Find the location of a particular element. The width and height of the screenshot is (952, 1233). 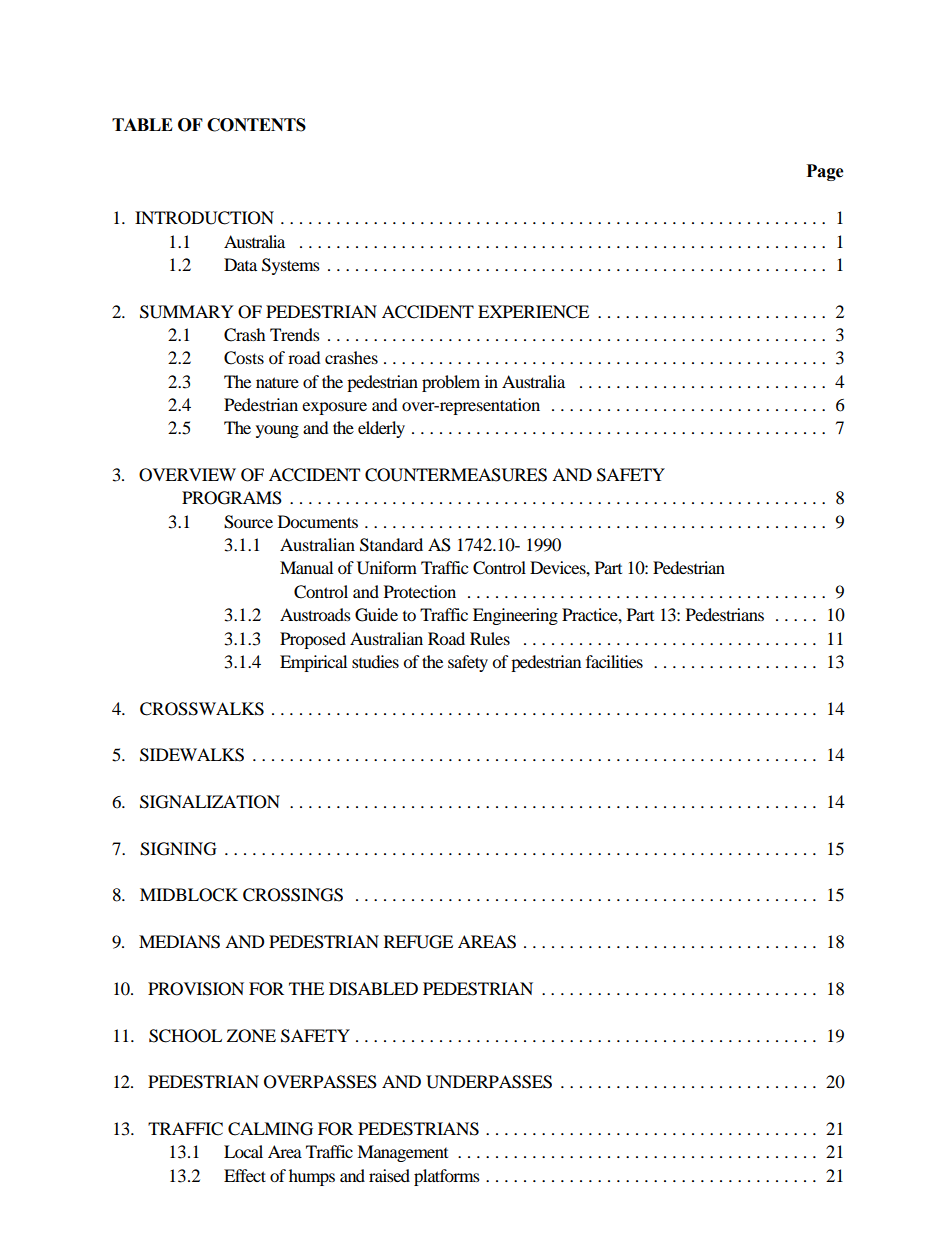

Local is located at coordinates (243, 1151).
